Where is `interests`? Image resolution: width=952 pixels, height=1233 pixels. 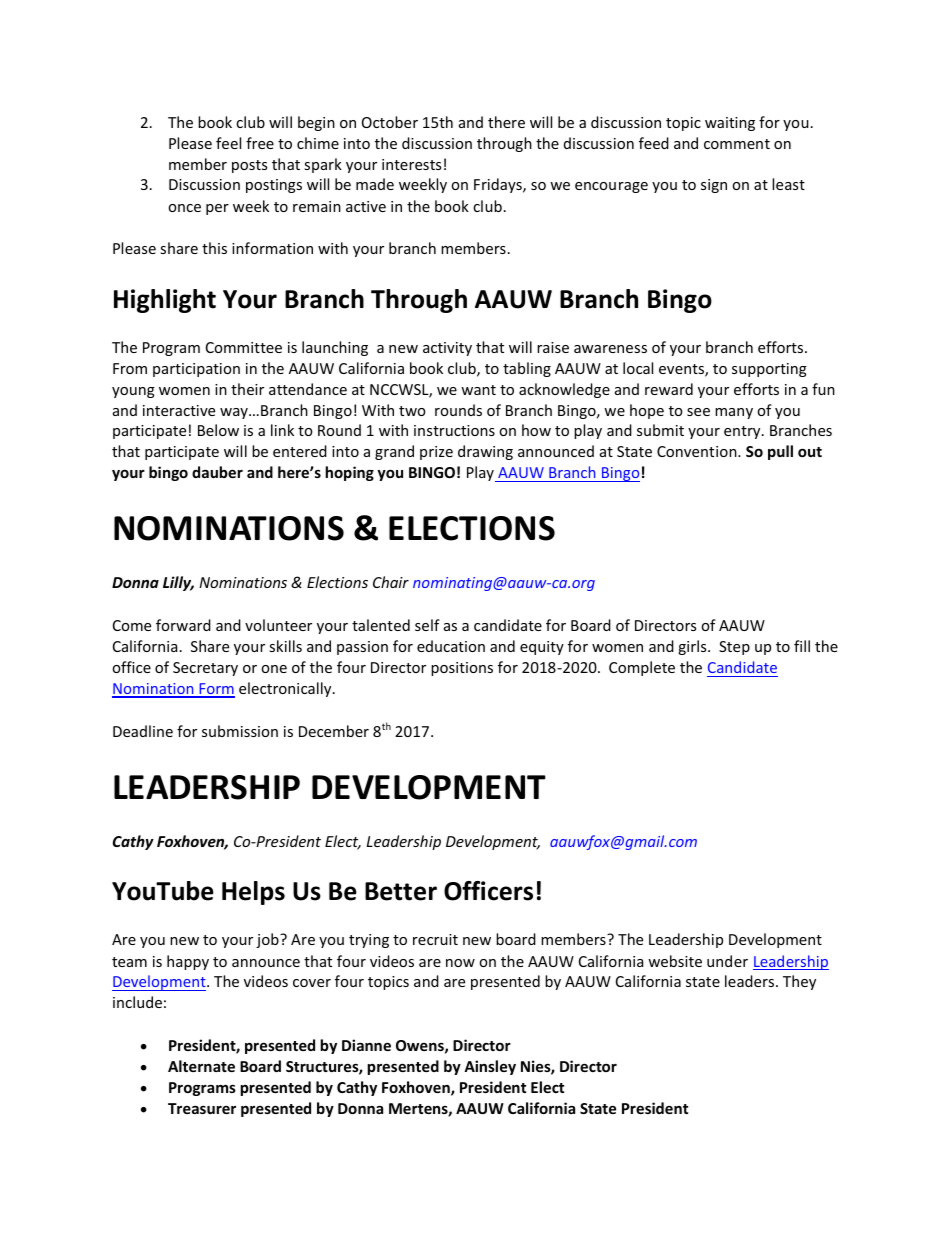
interests is located at coordinates (411, 164).
